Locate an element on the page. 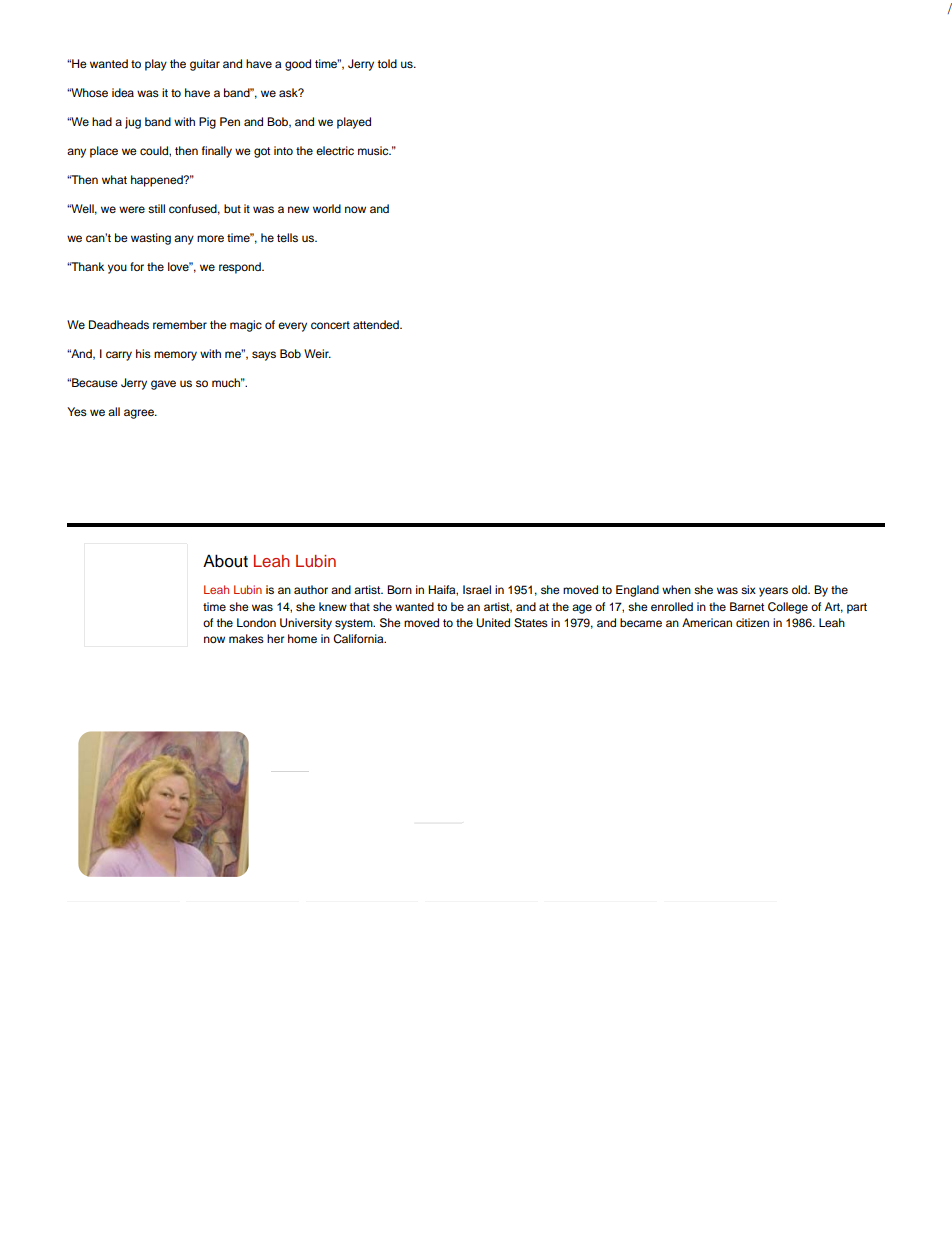 The image size is (952, 1233). agree is located at coordinates (140, 414).
